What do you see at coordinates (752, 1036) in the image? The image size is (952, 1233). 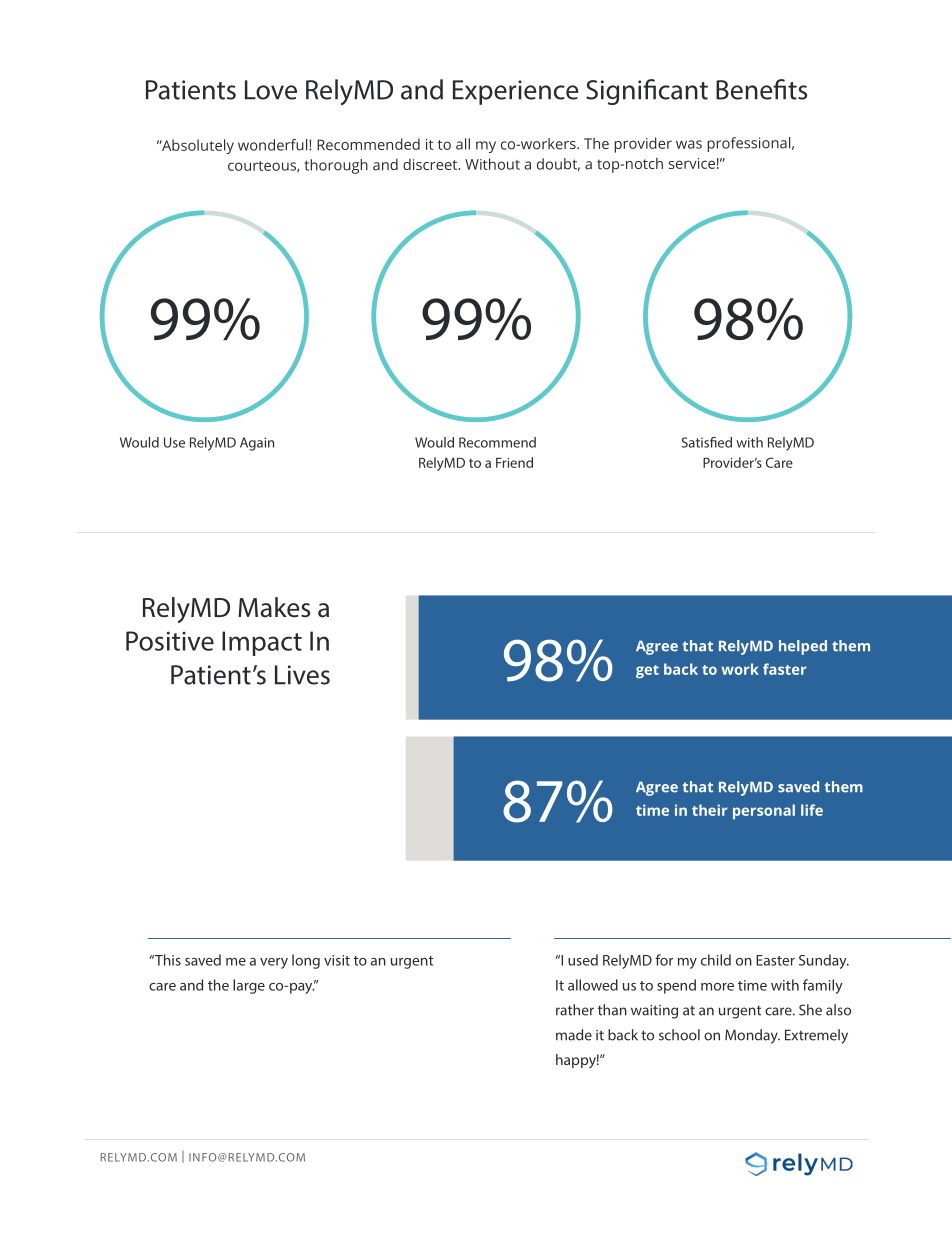 I see `Monday` at bounding box center [752, 1036].
